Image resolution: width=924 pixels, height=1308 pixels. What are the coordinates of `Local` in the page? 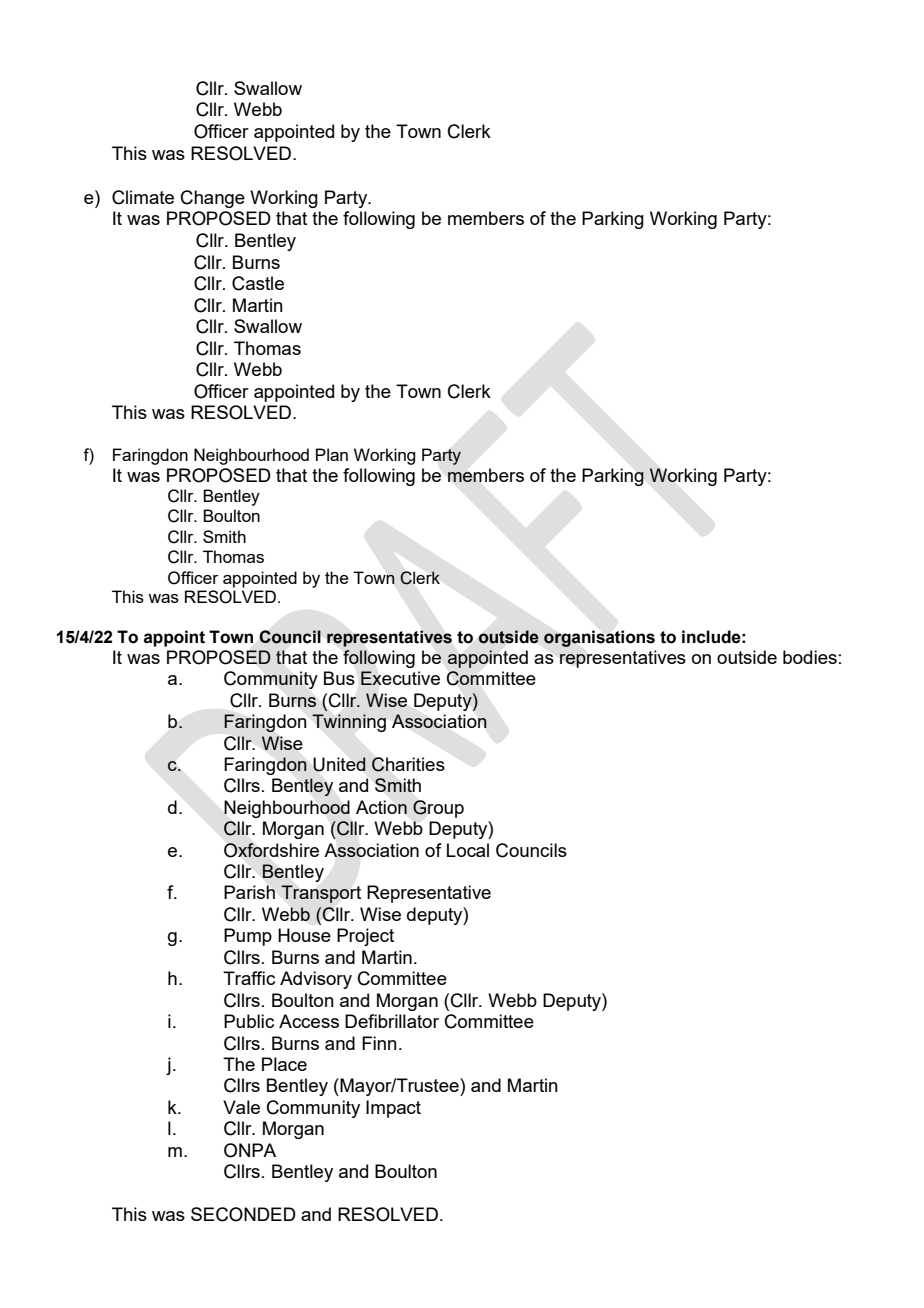 It's located at (468, 850).
